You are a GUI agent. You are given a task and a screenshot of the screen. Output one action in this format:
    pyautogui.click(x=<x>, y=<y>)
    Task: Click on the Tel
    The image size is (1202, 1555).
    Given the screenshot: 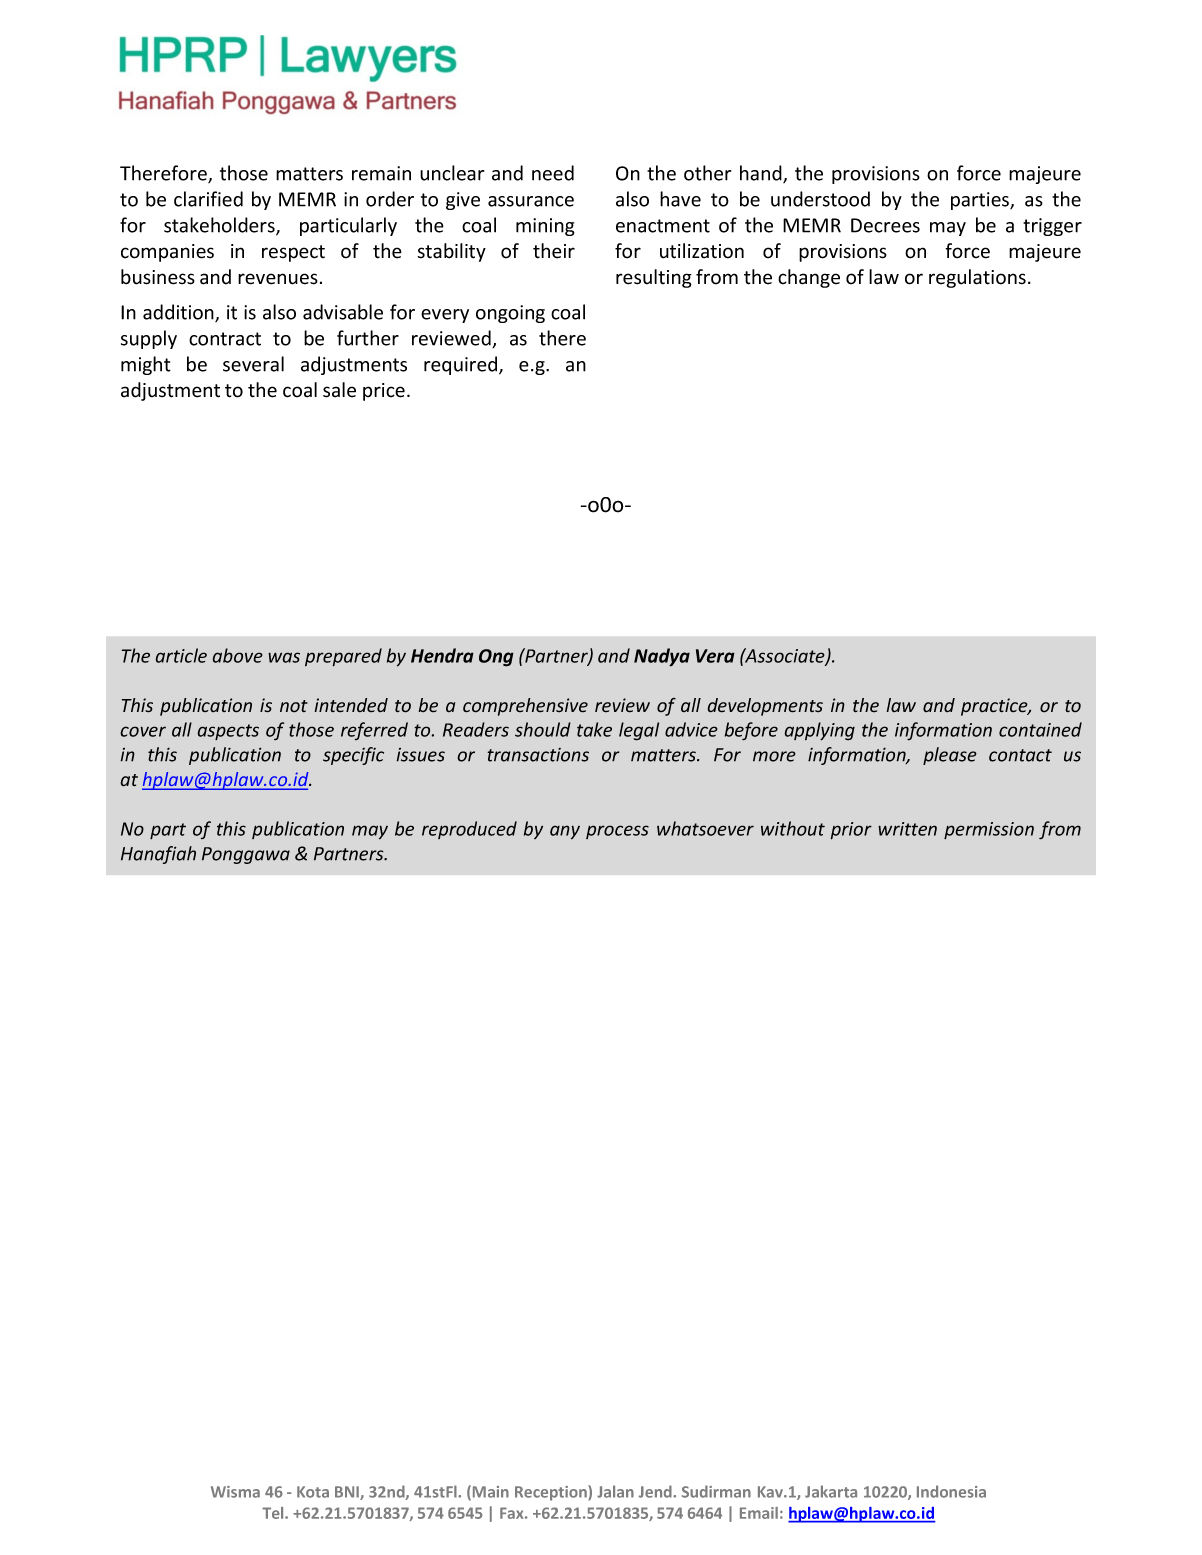 What is the action you would take?
    pyautogui.click(x=274, y=1513)
